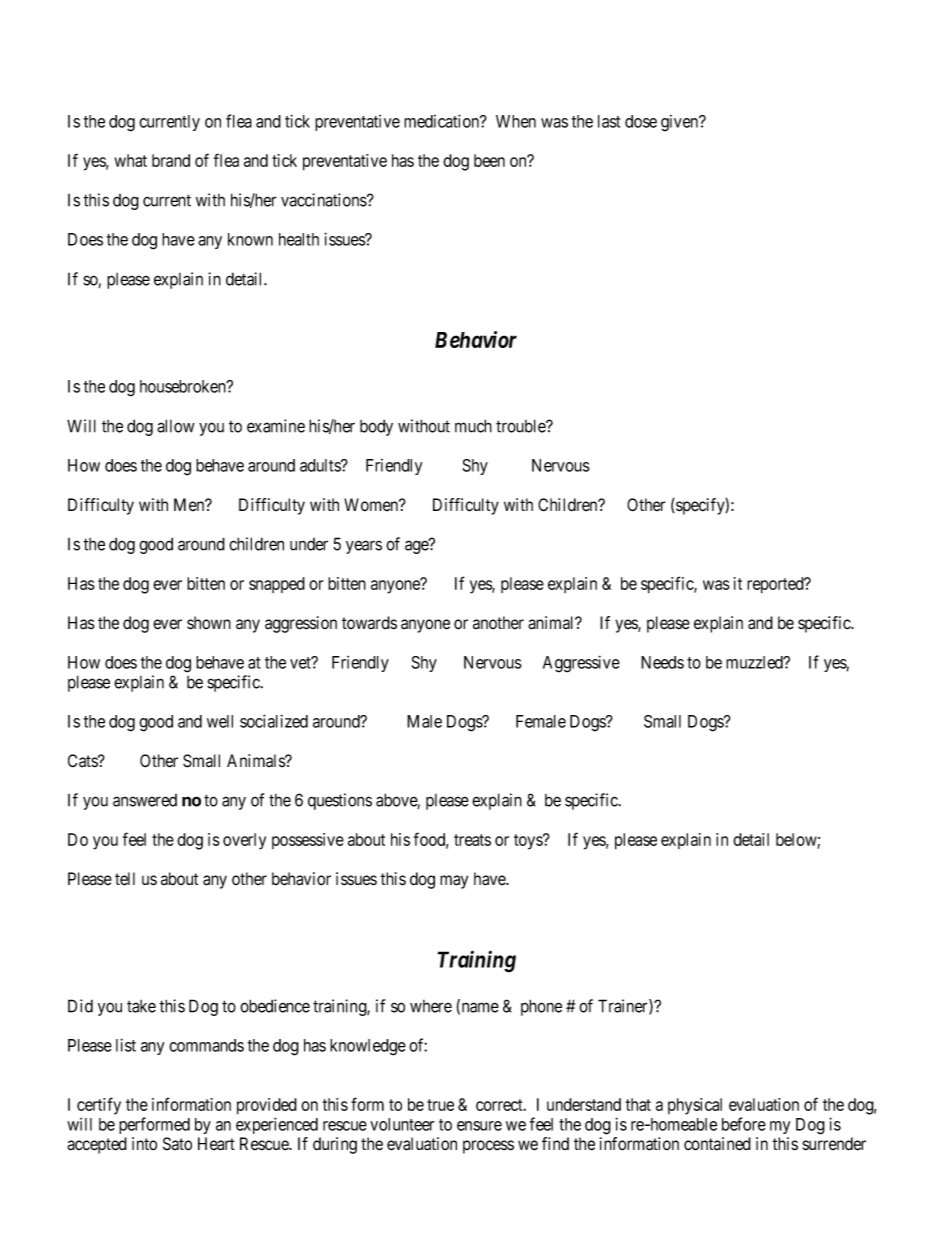 This document has height=1233, width=952. Describe the element at coordinates (681, 123) in the document. I see `given` at that location.
